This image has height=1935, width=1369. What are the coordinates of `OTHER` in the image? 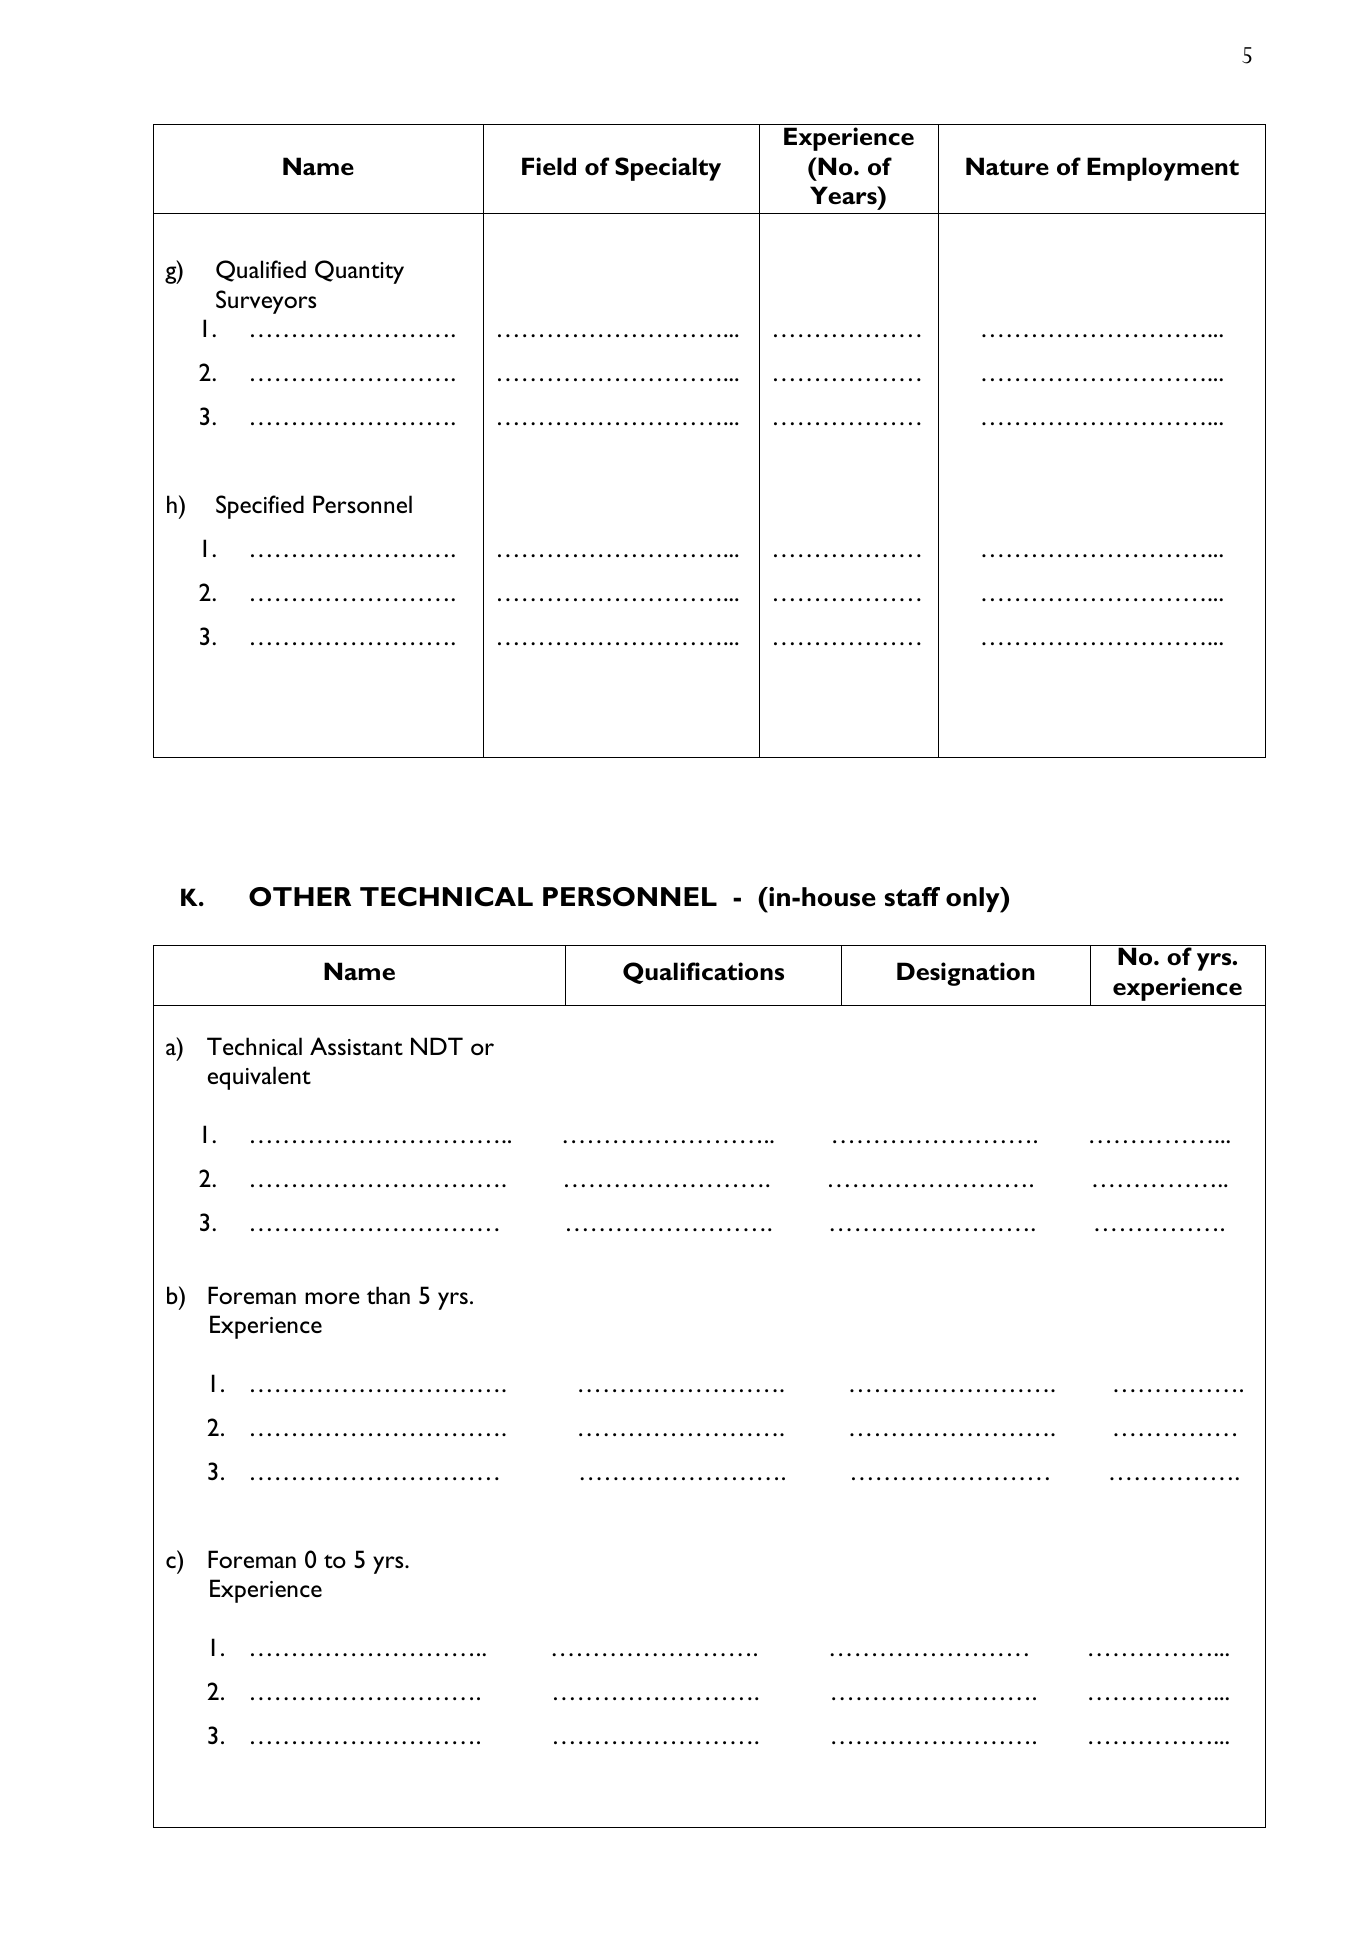 It's located at (300, 897).
